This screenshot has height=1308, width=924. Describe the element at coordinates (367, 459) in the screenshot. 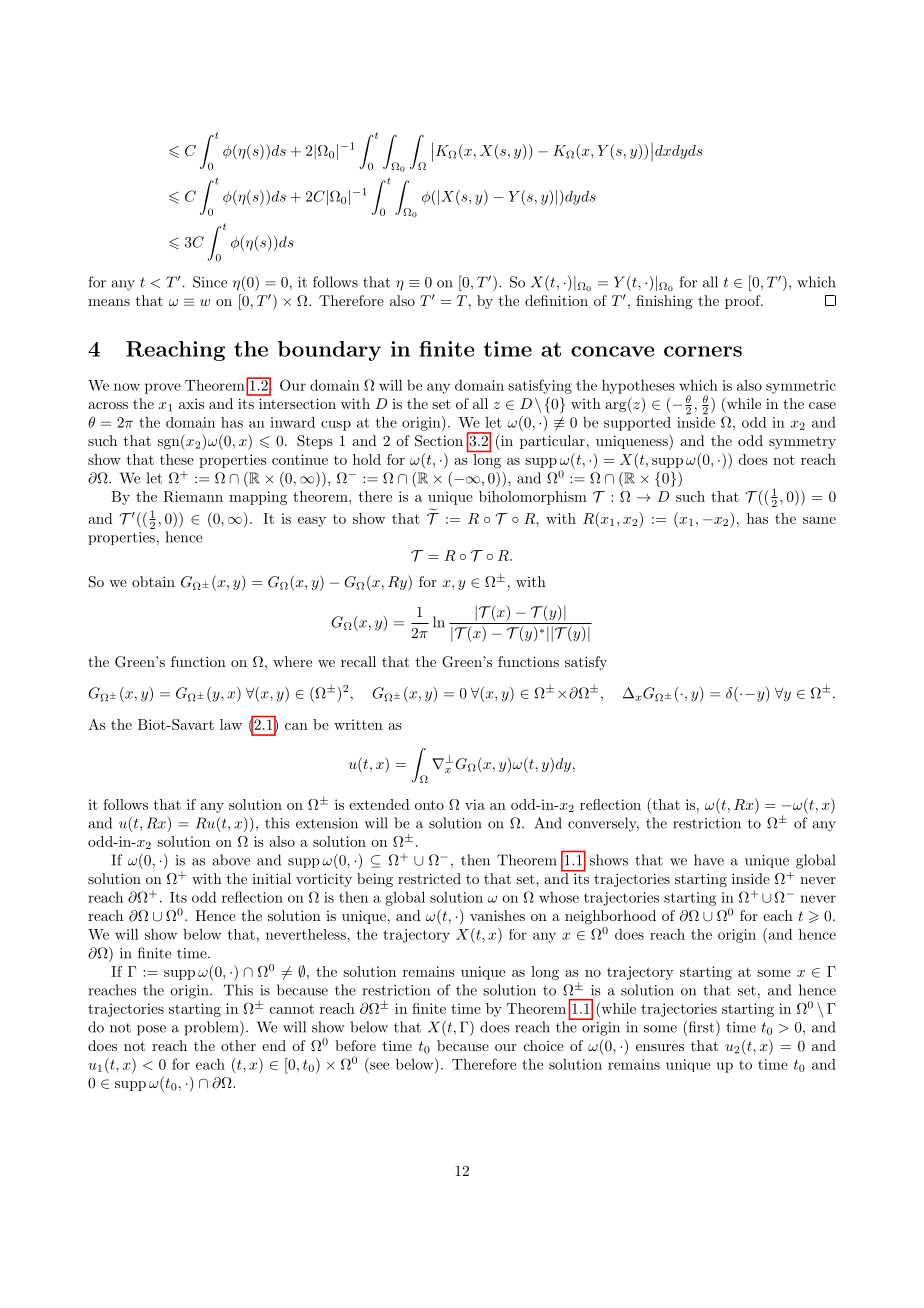

I see `hold` at that location.
